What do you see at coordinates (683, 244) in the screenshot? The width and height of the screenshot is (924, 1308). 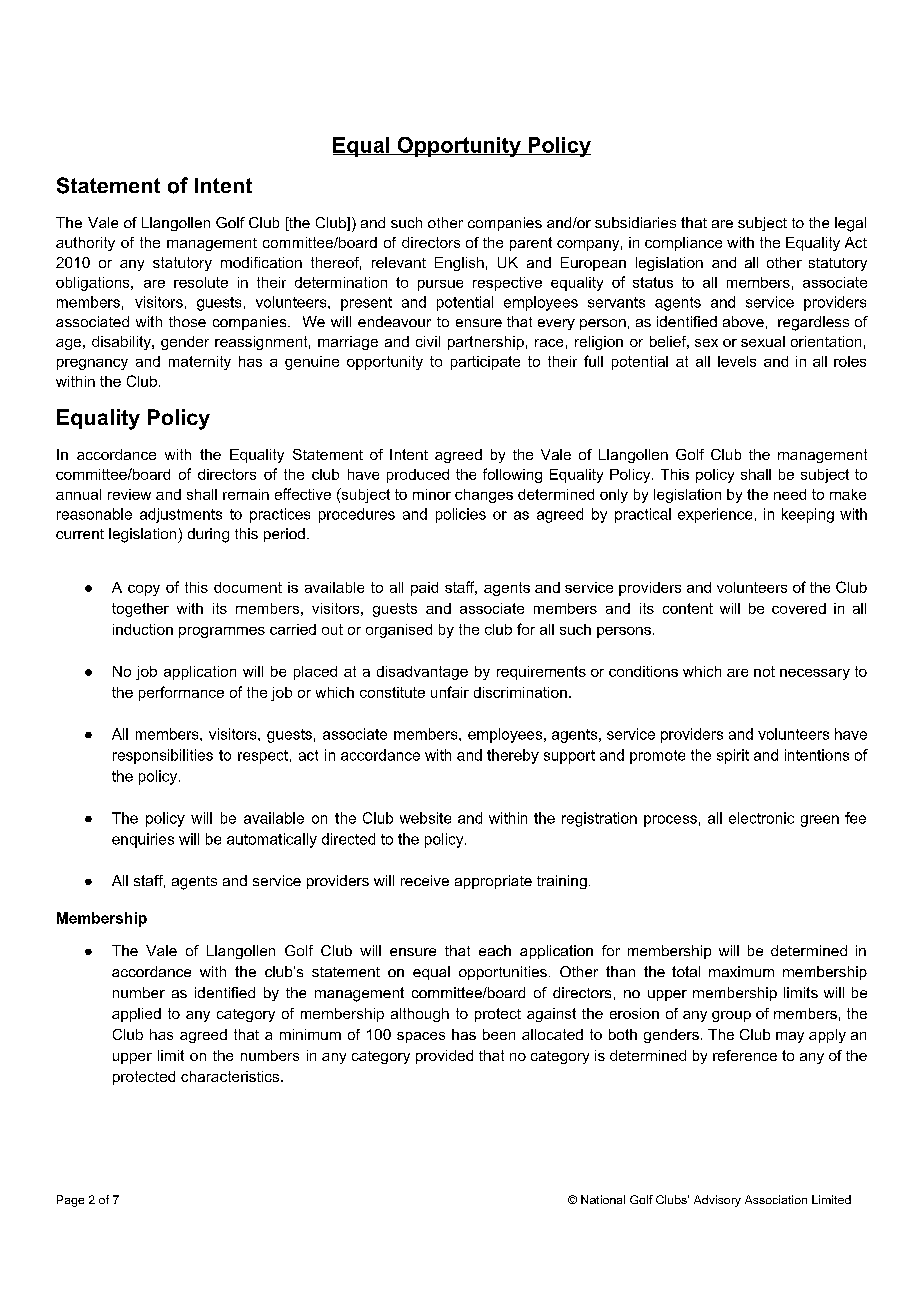 I see `compliance` at bounding box center [683, 244].
